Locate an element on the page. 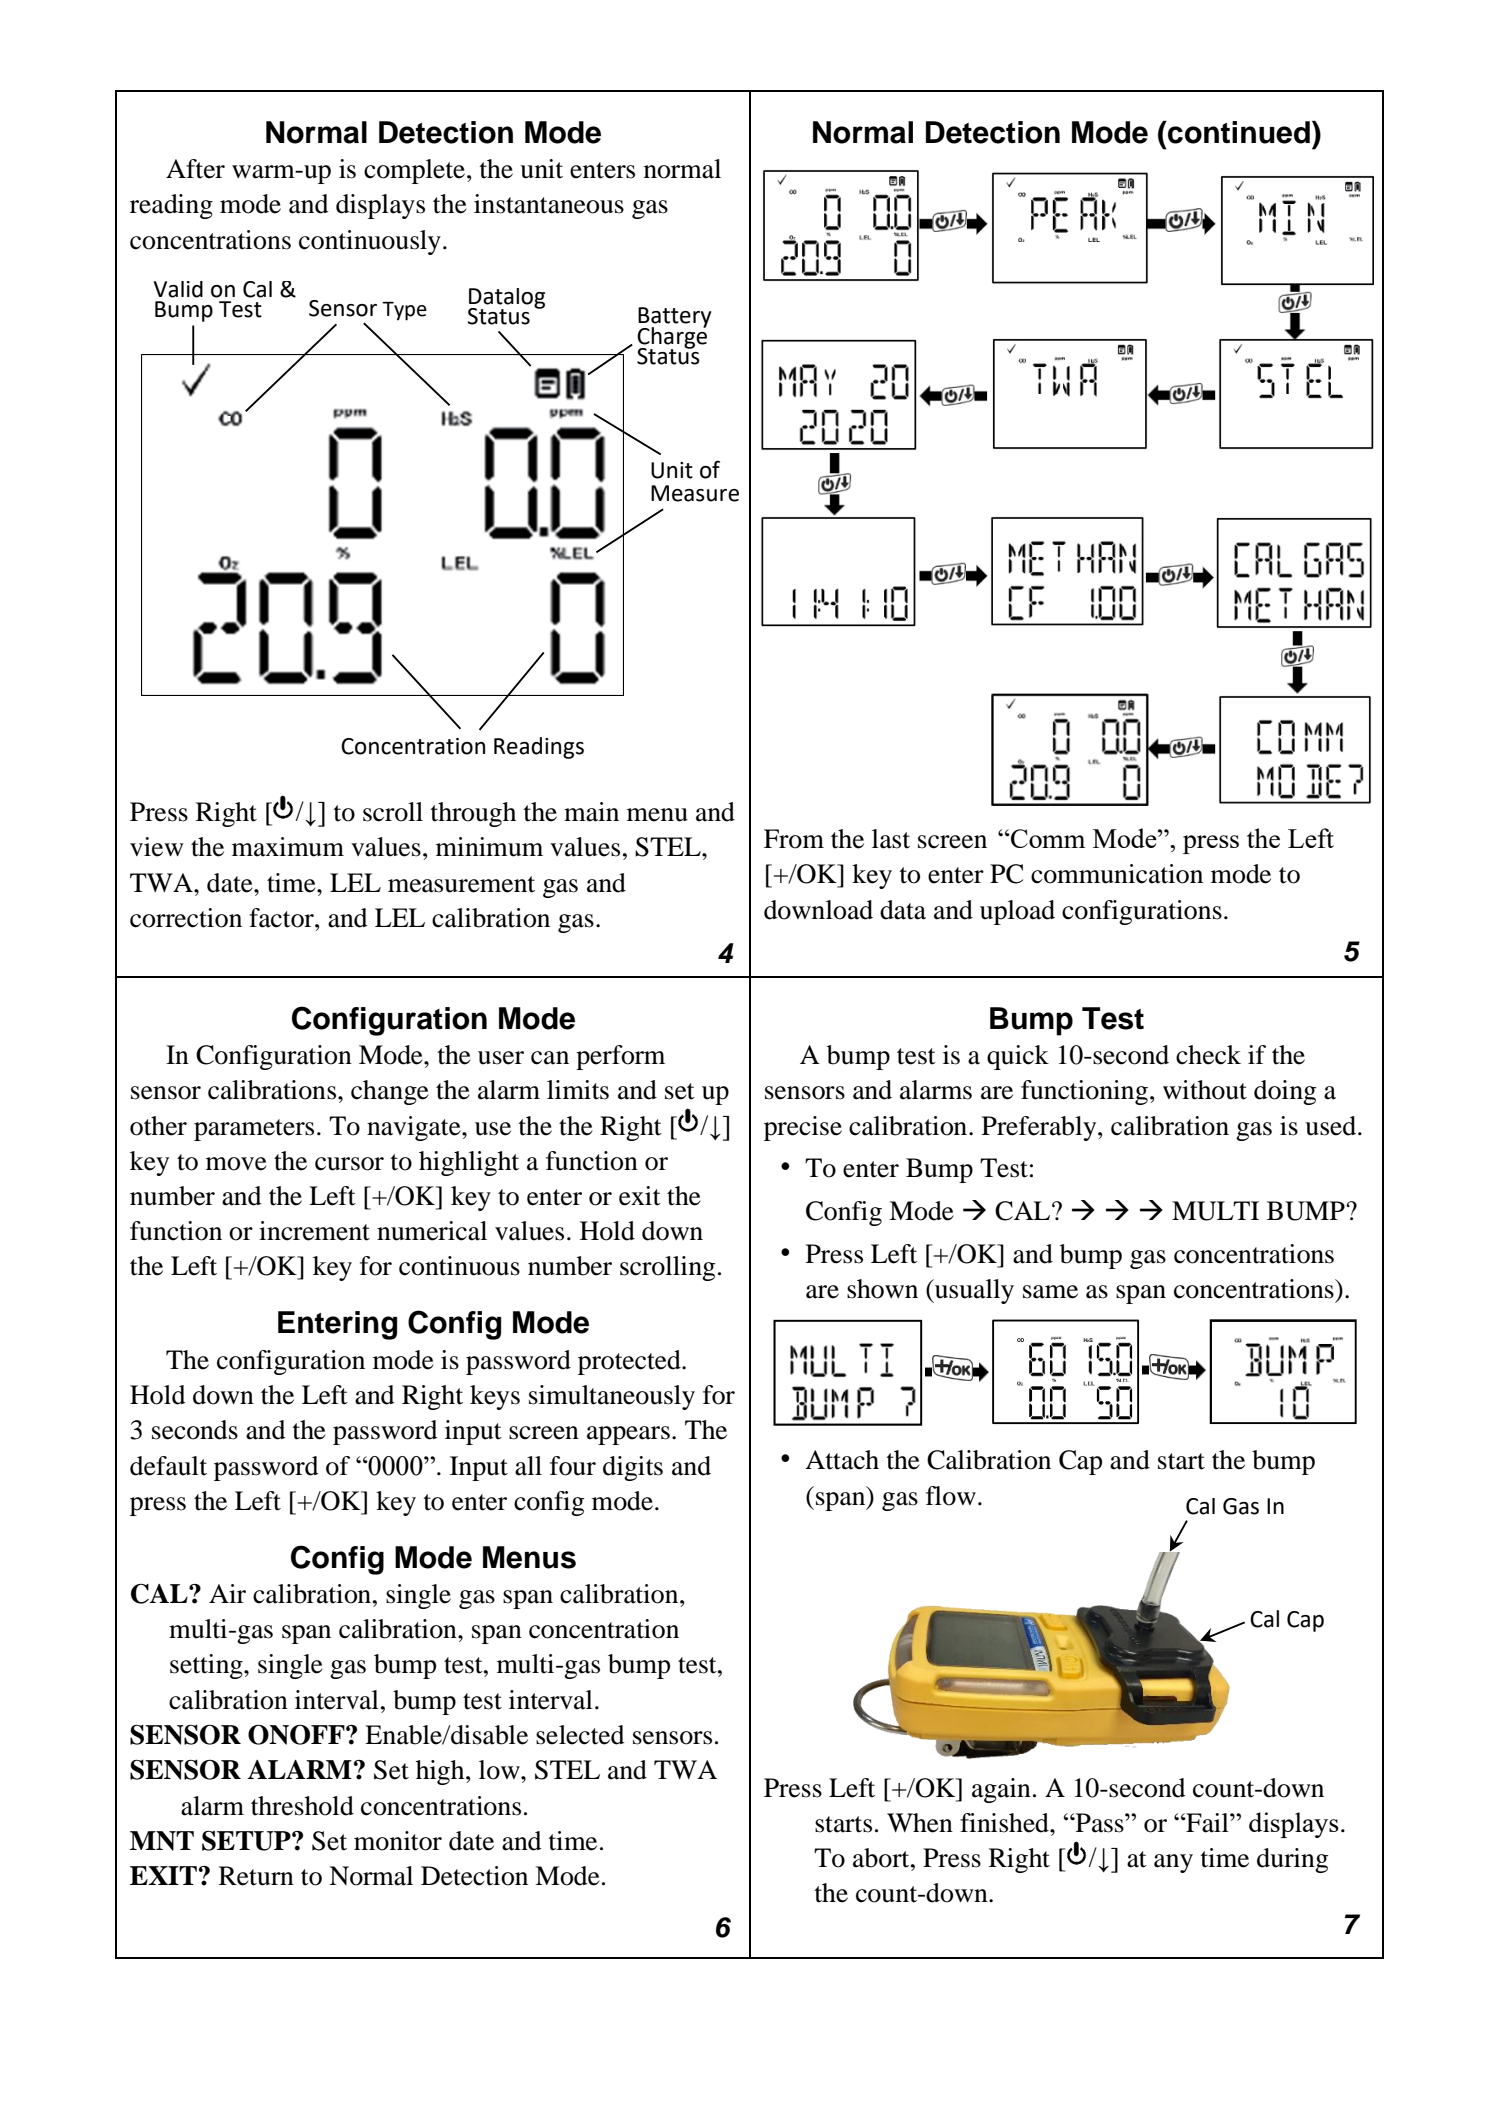 This document has width=1499, height=2120. any is located at coordinates (1173, 1863).
